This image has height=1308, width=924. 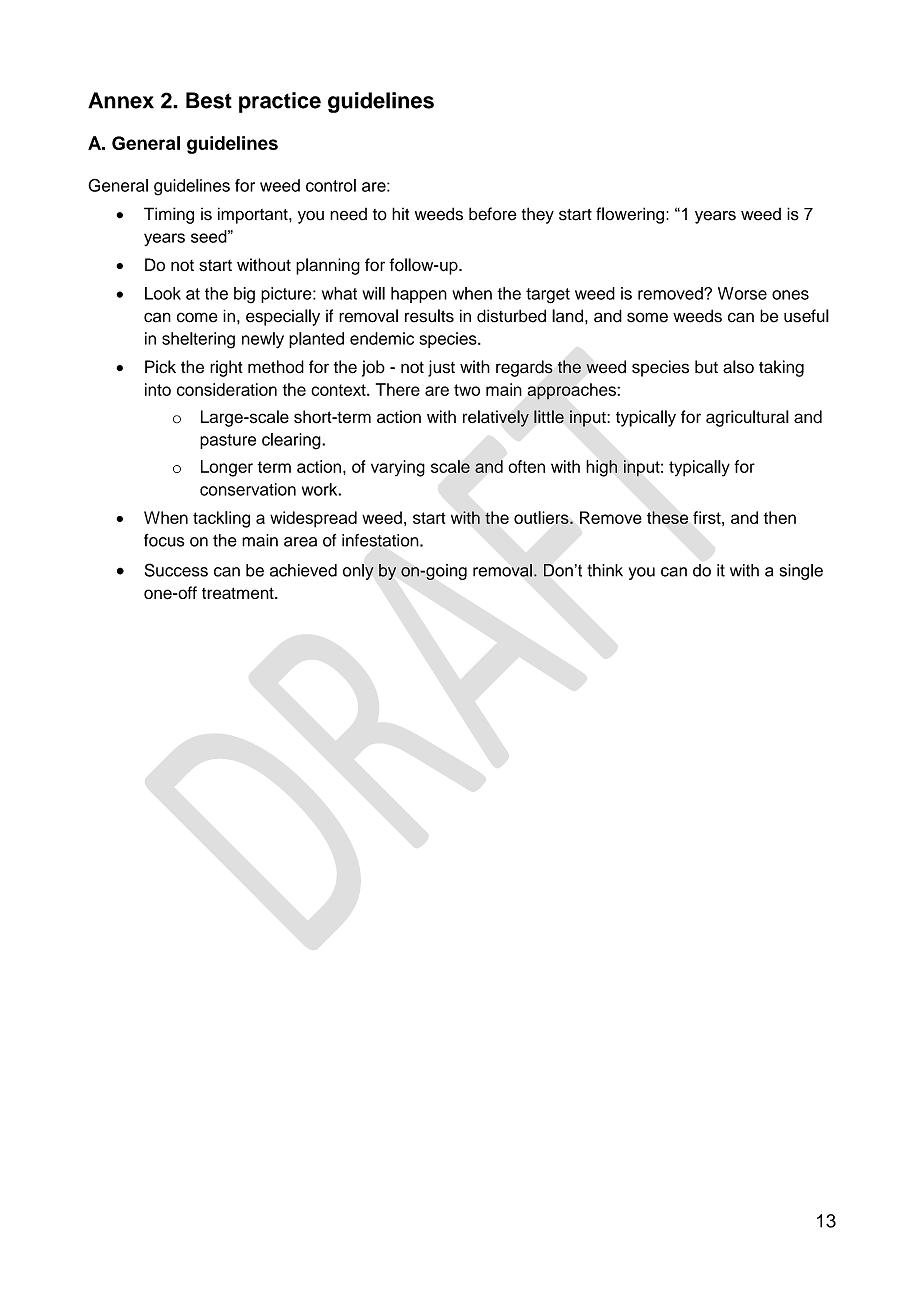 I want to click on just, so click(x=441, y=368).
